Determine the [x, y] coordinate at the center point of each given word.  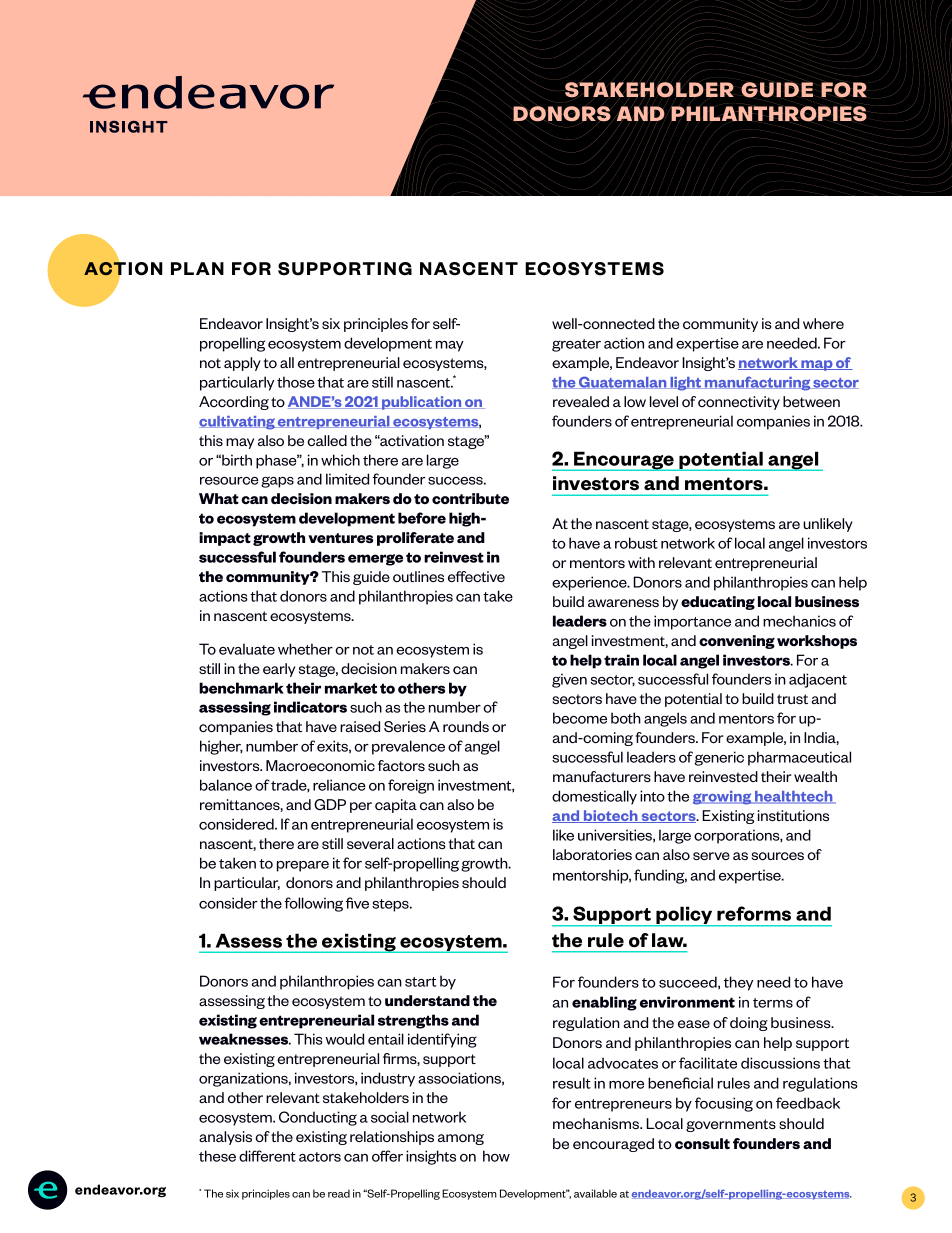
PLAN [197, 268]
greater [576, 345]
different [267, 1156]
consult [702, 1143]
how [496, 1156]
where [823, 323]
